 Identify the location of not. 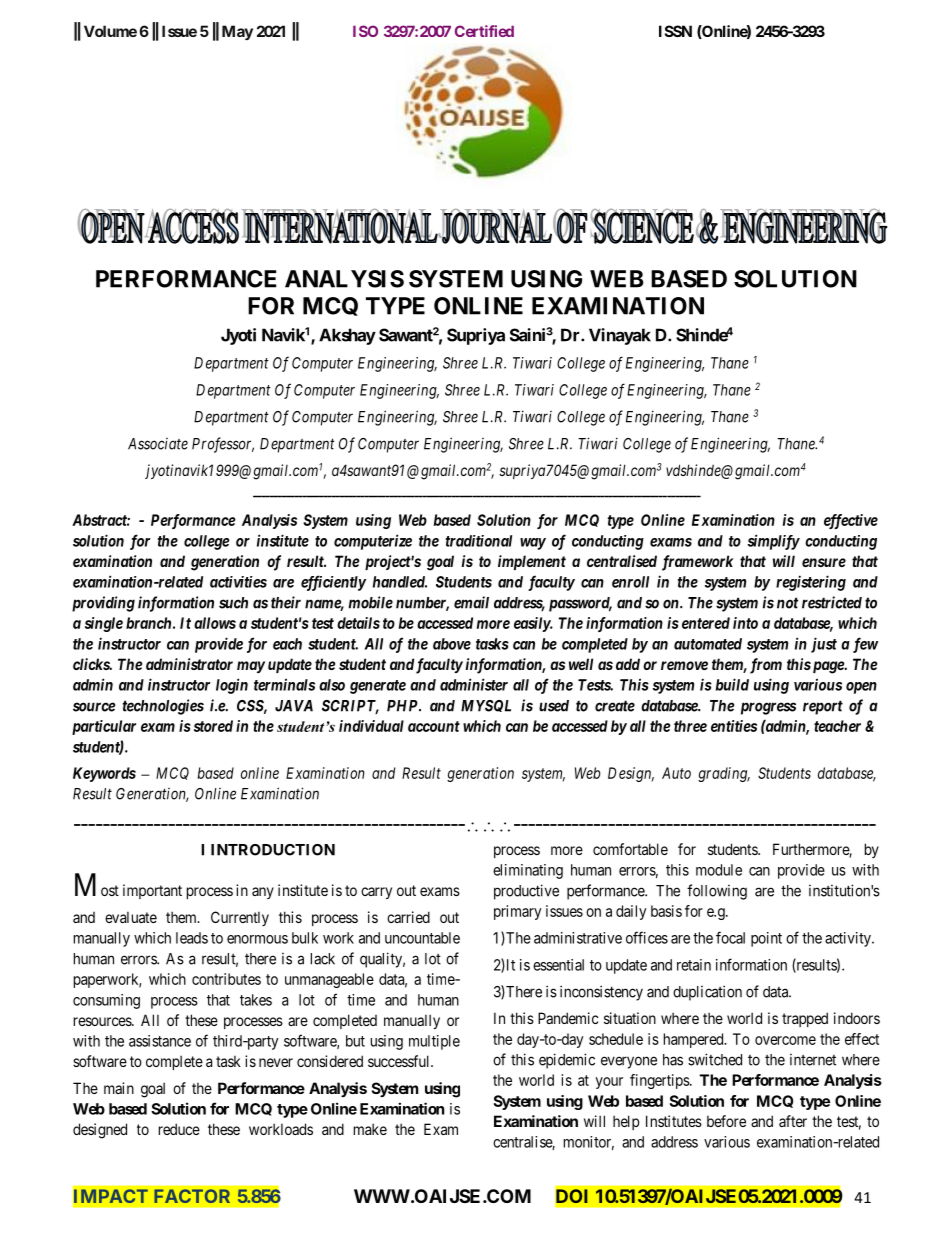
(787, 603).
